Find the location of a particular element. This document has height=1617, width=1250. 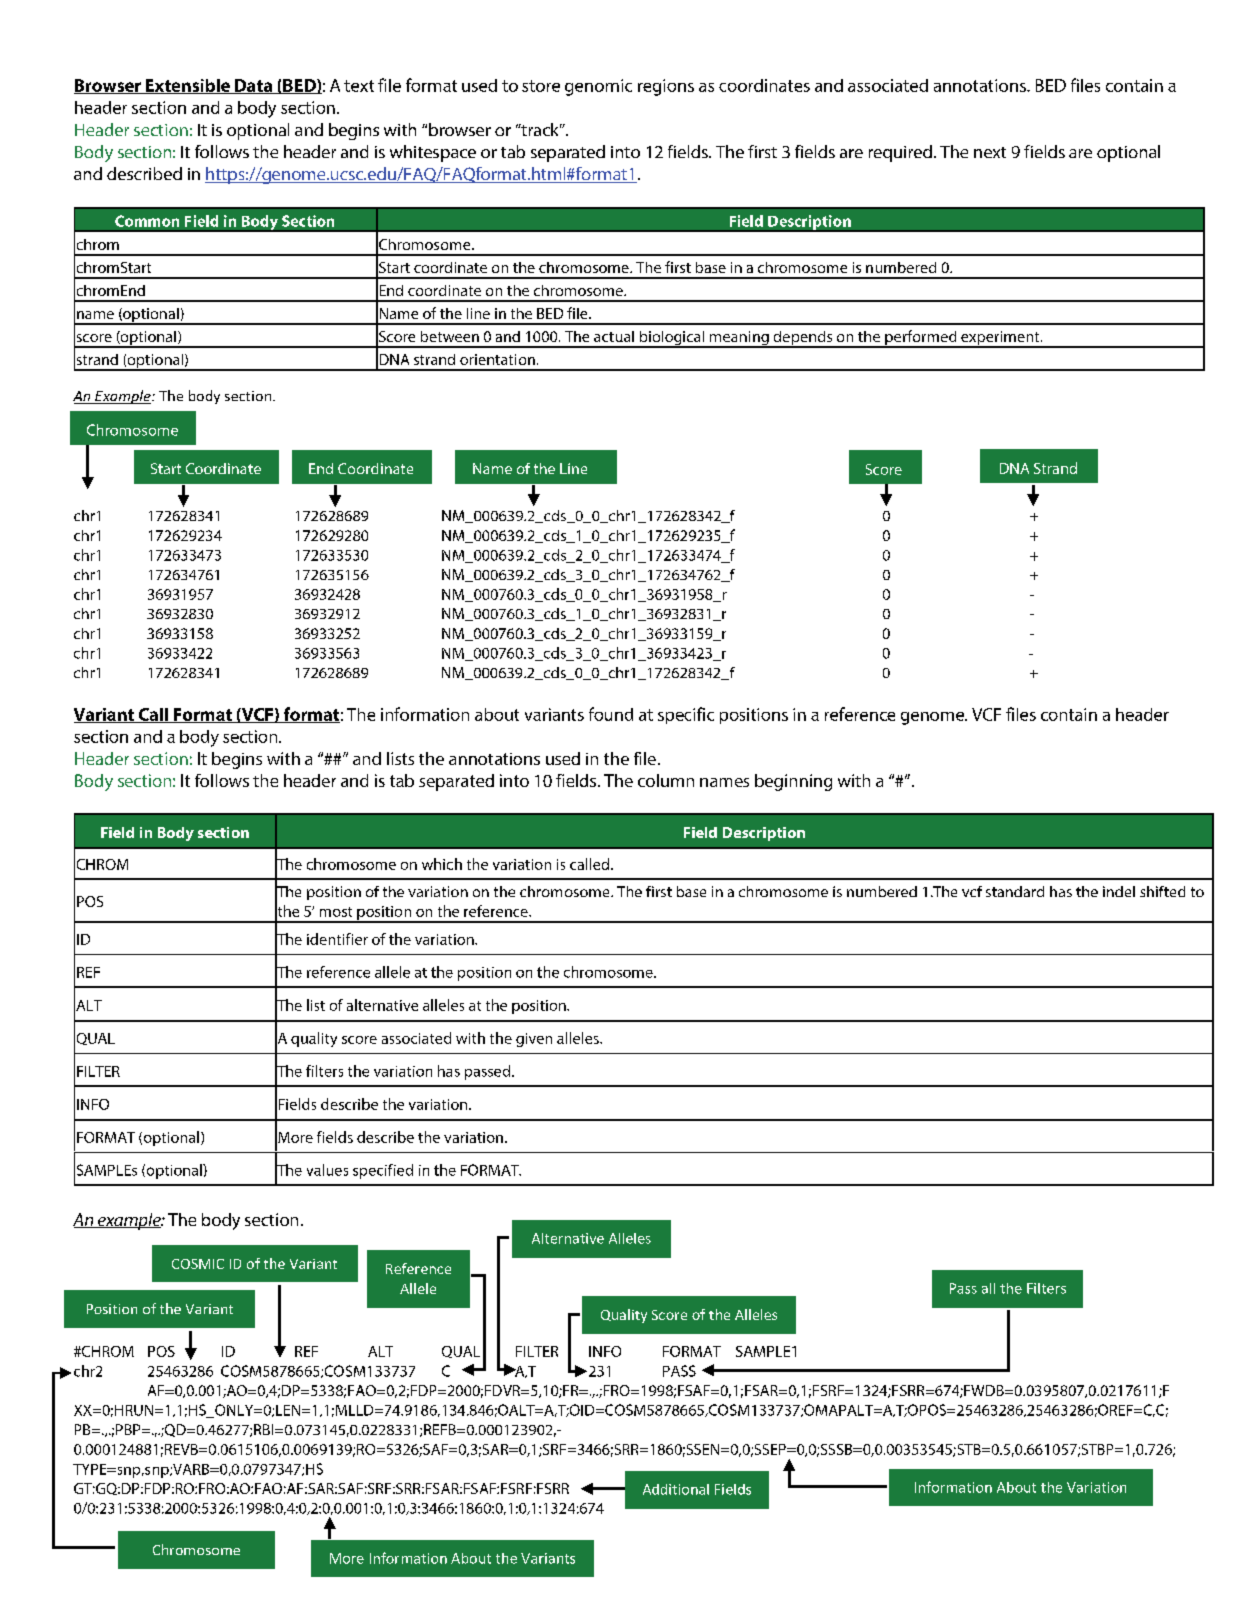

most is located at coordinates (336, 912).
